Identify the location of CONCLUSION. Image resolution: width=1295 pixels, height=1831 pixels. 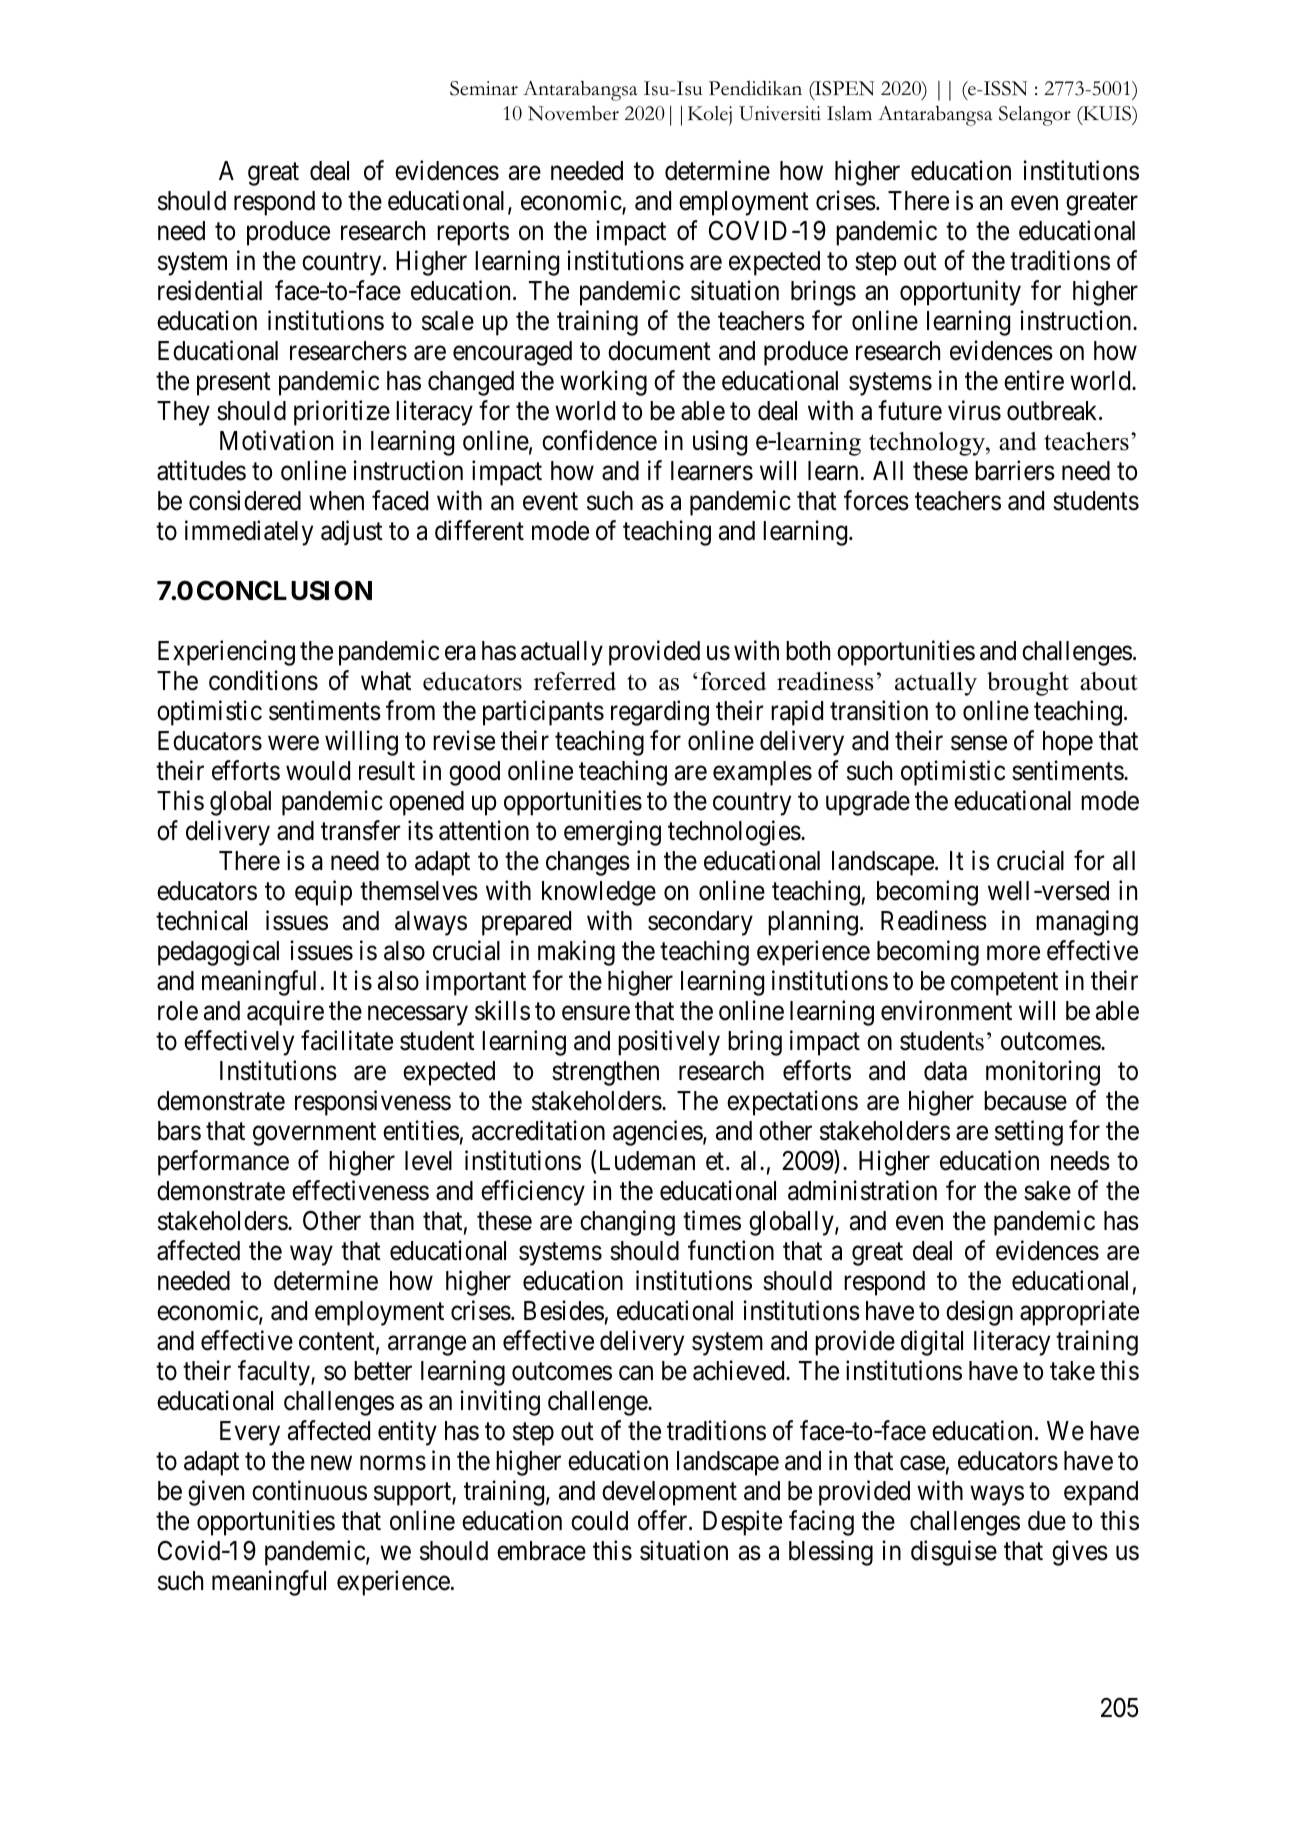
(284, 590).
